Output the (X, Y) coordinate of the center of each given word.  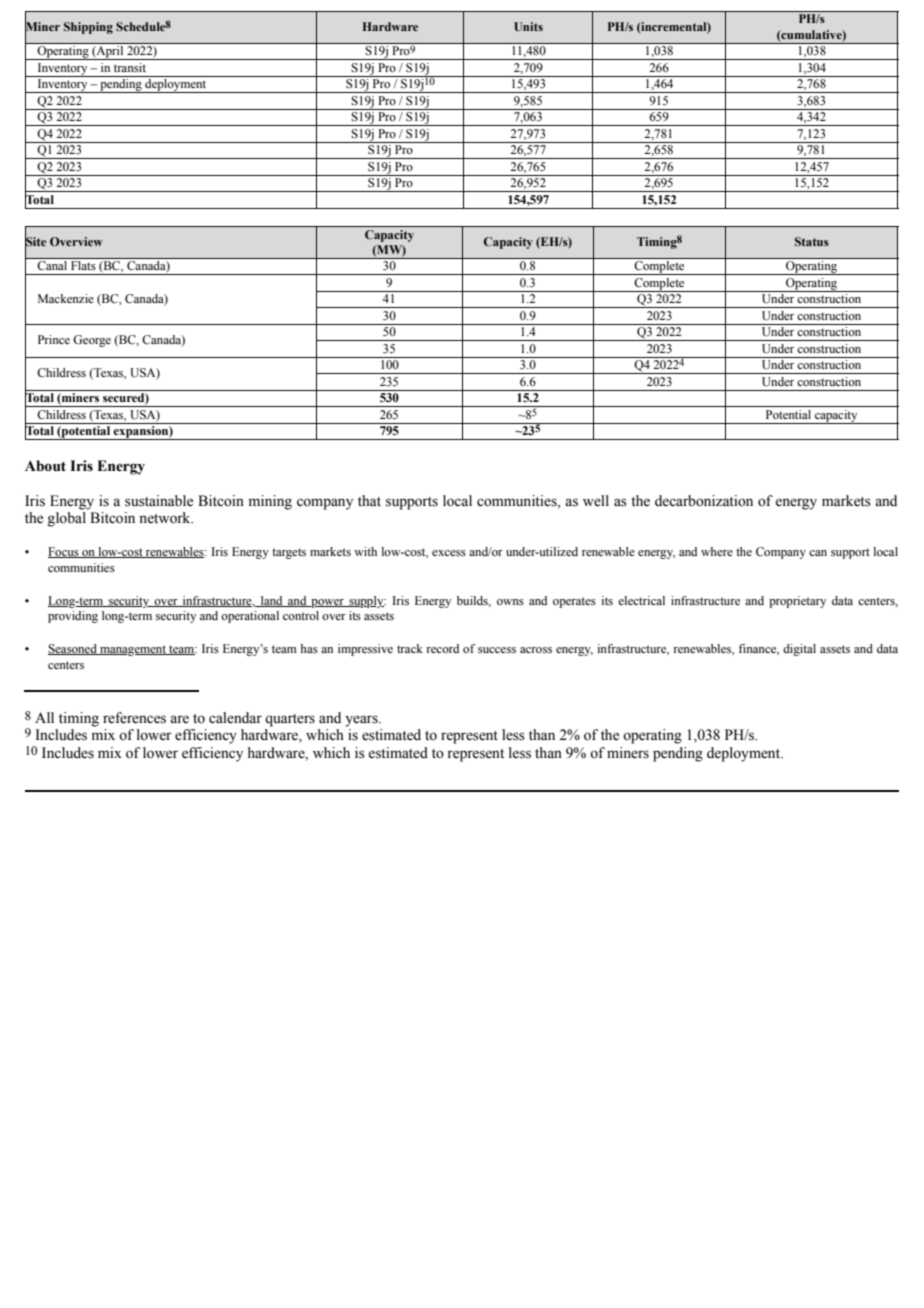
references (134, 718)
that (369, 500)
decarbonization (704, 501)
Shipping (88, 28)
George (92, 341)
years (362, 721)
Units (528, 26)
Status (812, 241)
